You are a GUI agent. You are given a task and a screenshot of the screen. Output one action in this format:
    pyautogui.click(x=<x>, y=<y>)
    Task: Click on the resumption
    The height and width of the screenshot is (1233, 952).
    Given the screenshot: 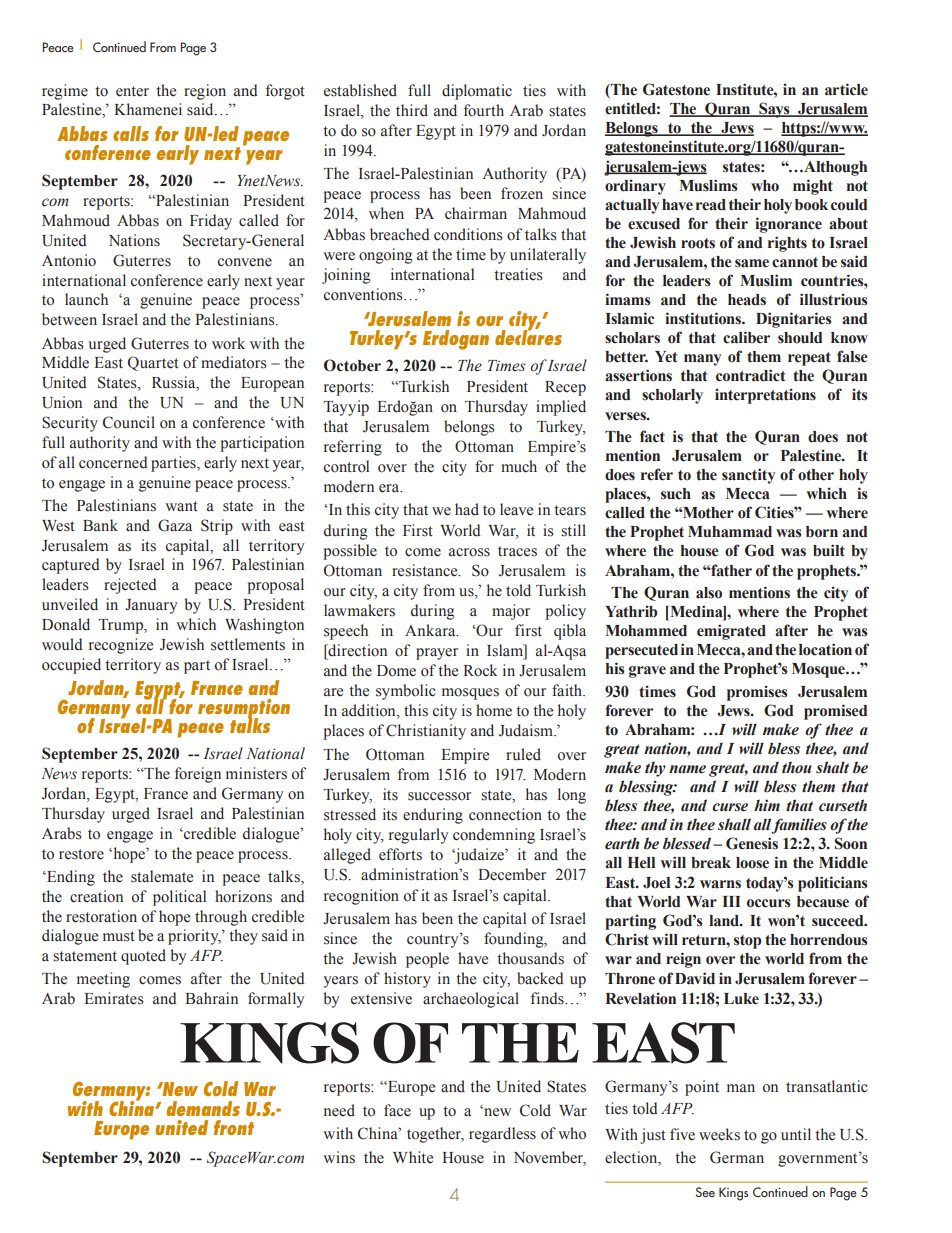 What is the action you would take?
    pyautogui.click(x=244, y=710)
